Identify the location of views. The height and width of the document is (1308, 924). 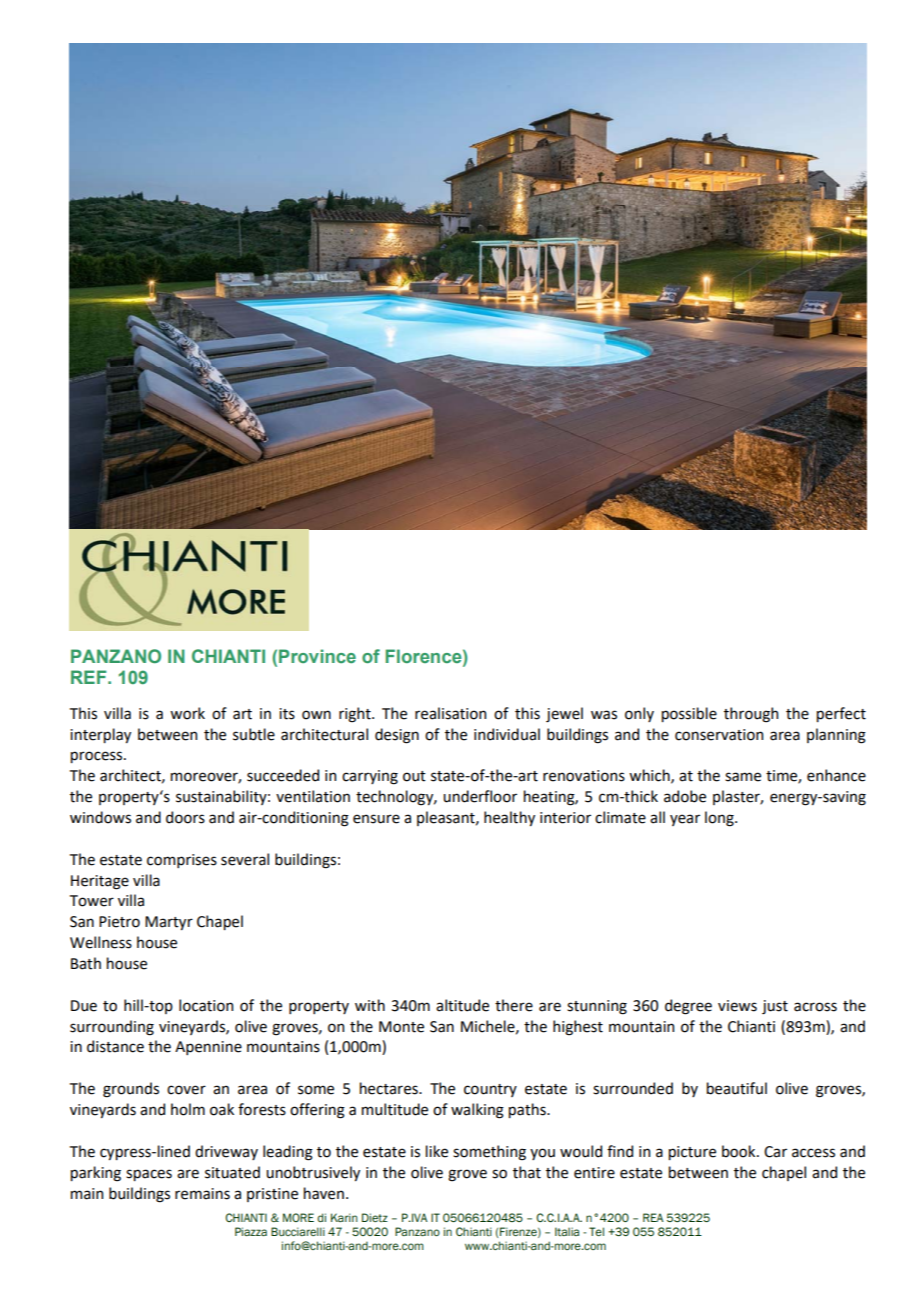
(737, 1006).
